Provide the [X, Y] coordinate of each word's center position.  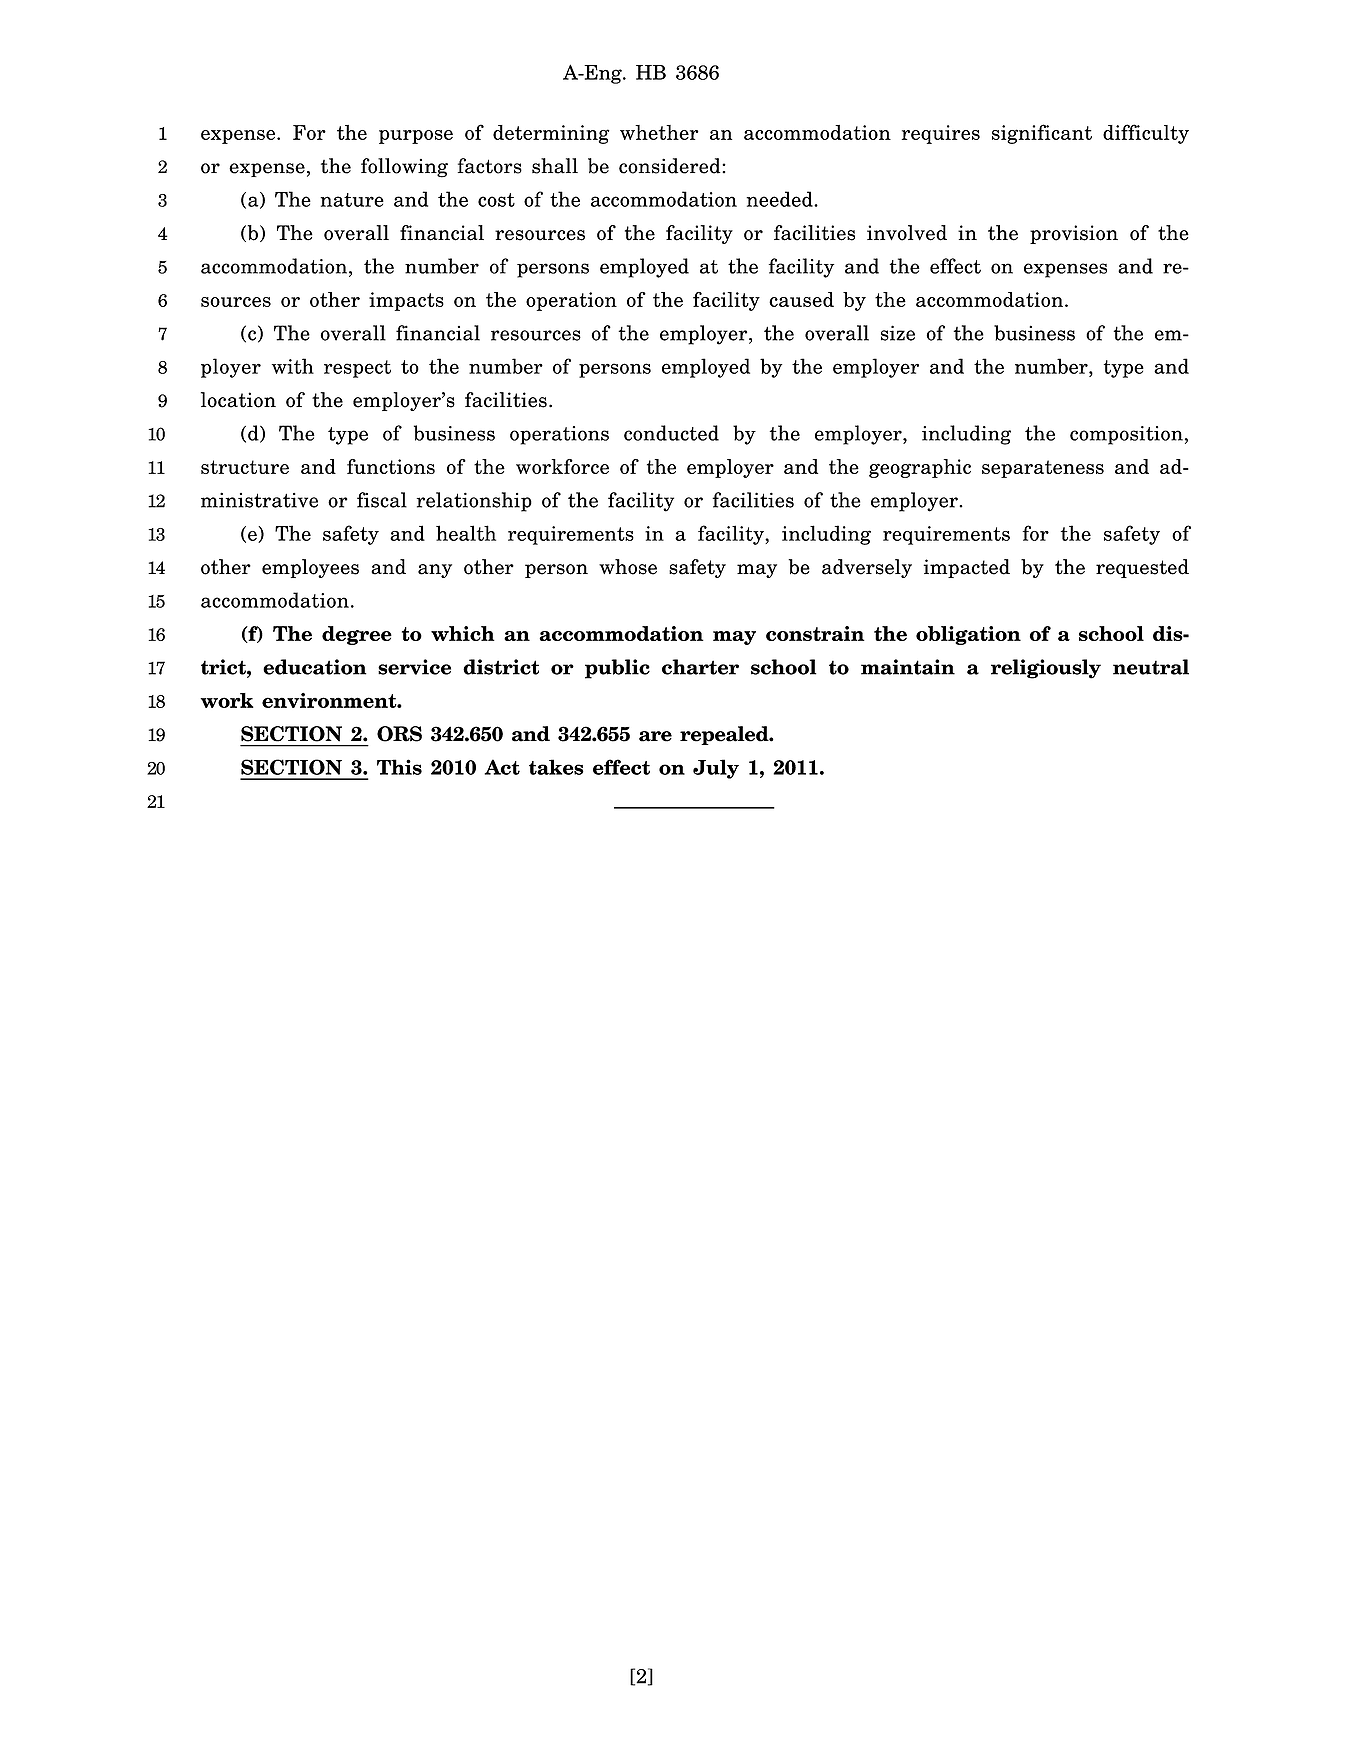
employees [310, 568]
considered [671, 166]
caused [801, 299]
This [399, 767]
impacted [966, 568]
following [404, 168]
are [655, 736]
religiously [1046, 669]
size [898, 333]
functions [391, 466]
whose [628, 567]
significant [1042, 134]
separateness [1043, 469]
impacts [406, 301]
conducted [671, 433]
